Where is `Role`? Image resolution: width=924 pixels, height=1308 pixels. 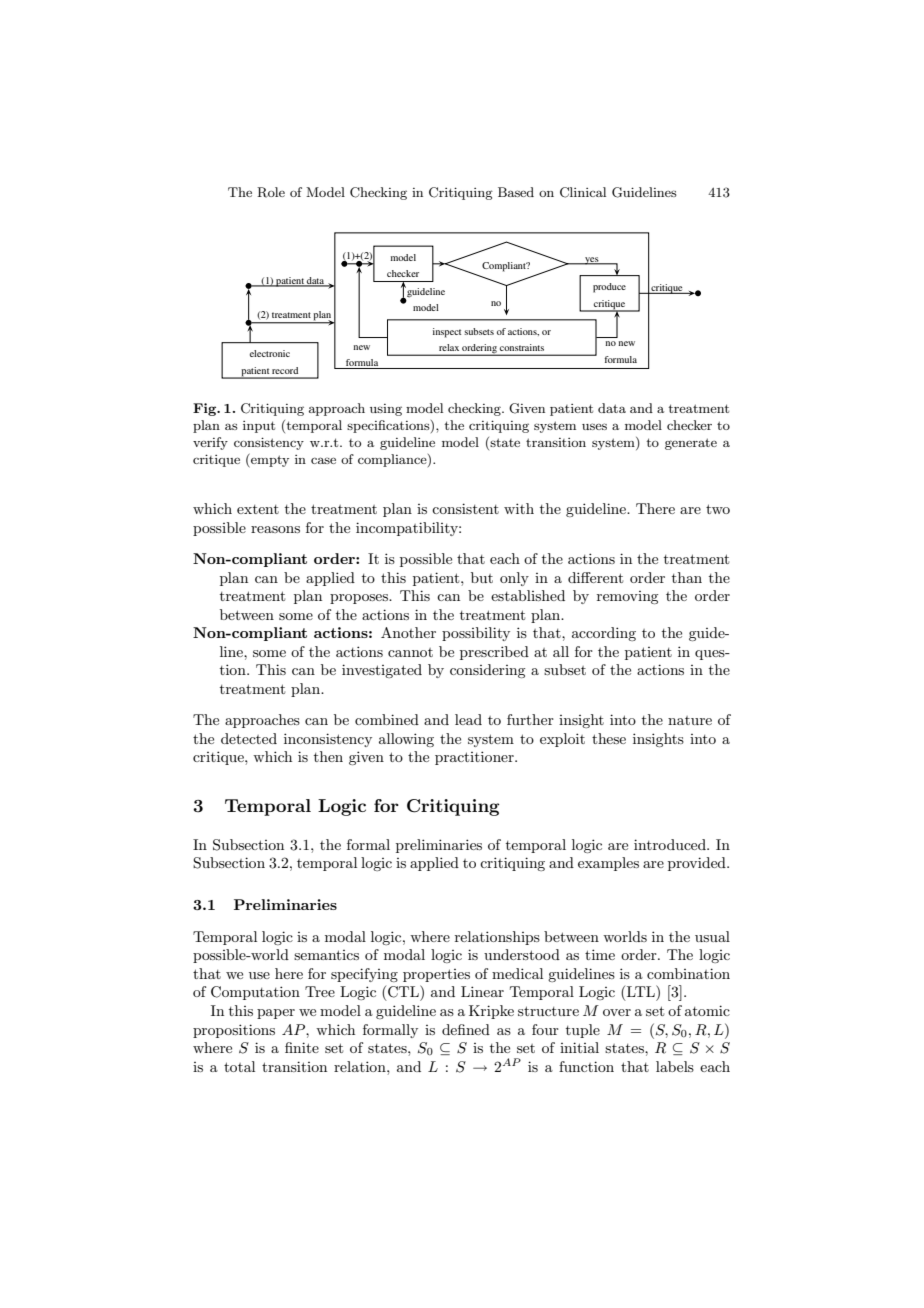
Role is located at coordinates (271, 192).
